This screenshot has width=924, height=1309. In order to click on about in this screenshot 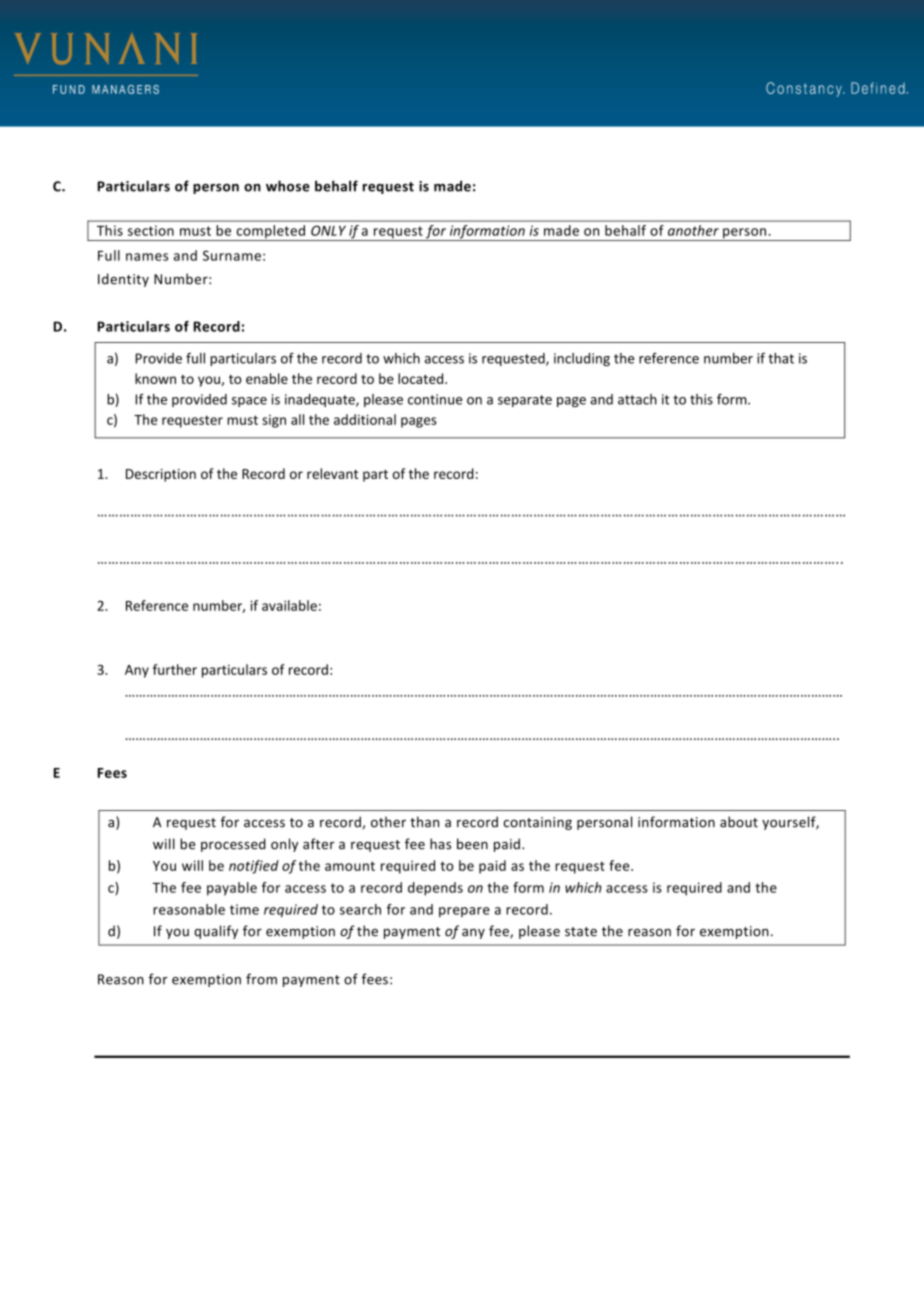, I will do `click(739, 822)`.
